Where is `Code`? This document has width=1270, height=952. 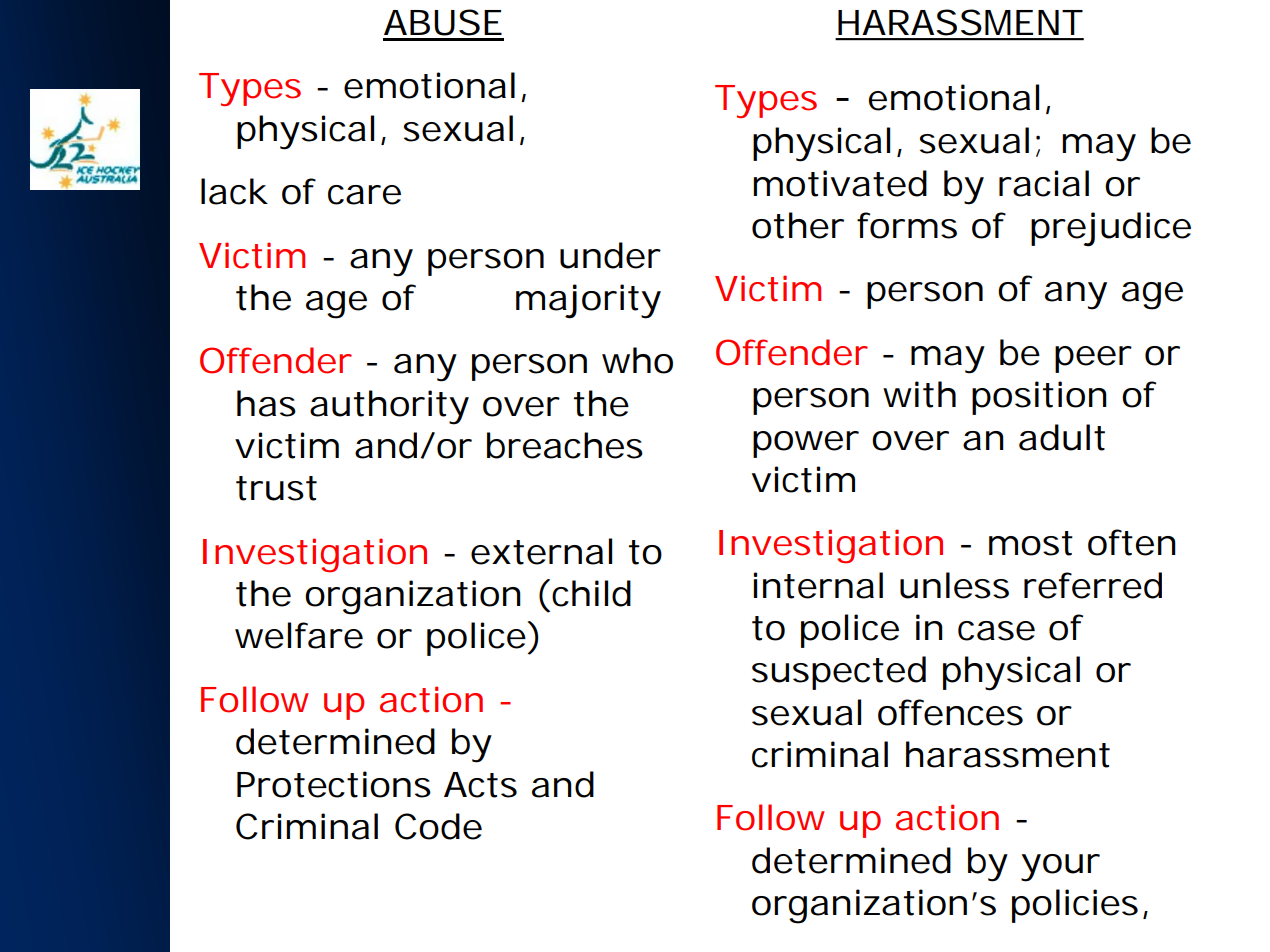 Code is located at coordinates (438, 826).
